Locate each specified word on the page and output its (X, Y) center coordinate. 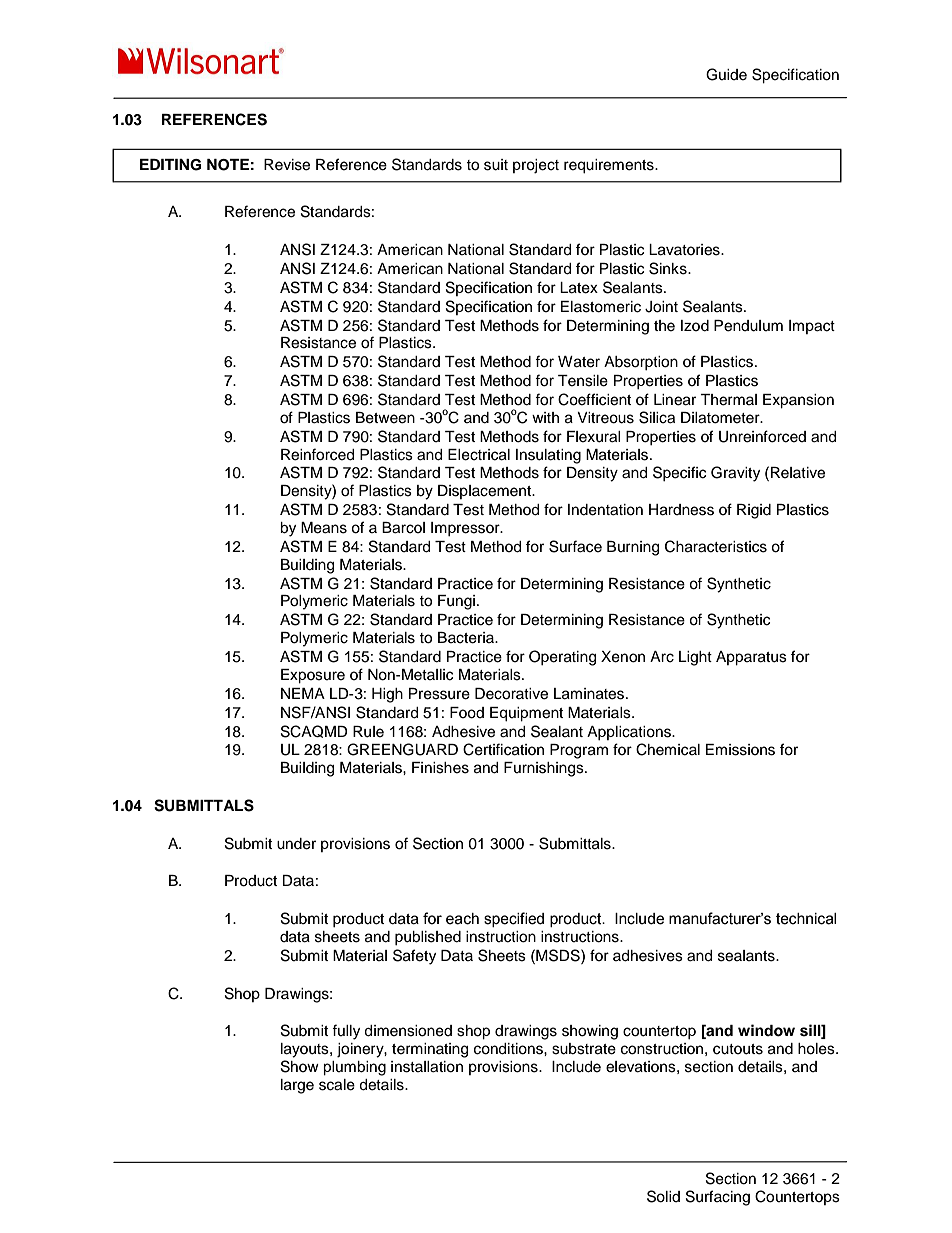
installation (427, 1067)
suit (496, 165)
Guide (726, 74)
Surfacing (718, 1198)
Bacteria (467, 638)
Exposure (313, 676)
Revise (287, 165)
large (297, 1086)
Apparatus (751, 658)
